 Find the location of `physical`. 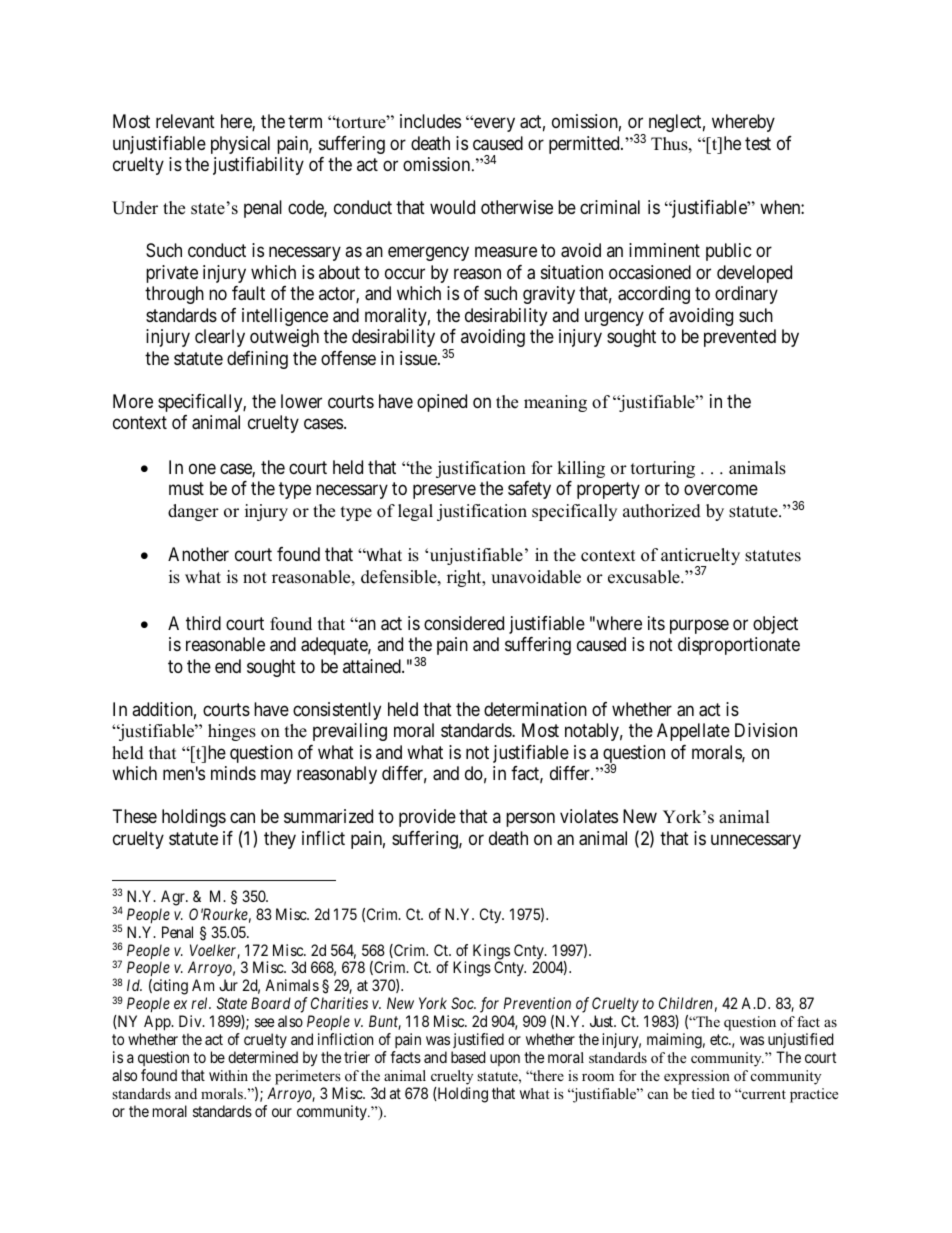

physical is located at coordinates (240, 145).
